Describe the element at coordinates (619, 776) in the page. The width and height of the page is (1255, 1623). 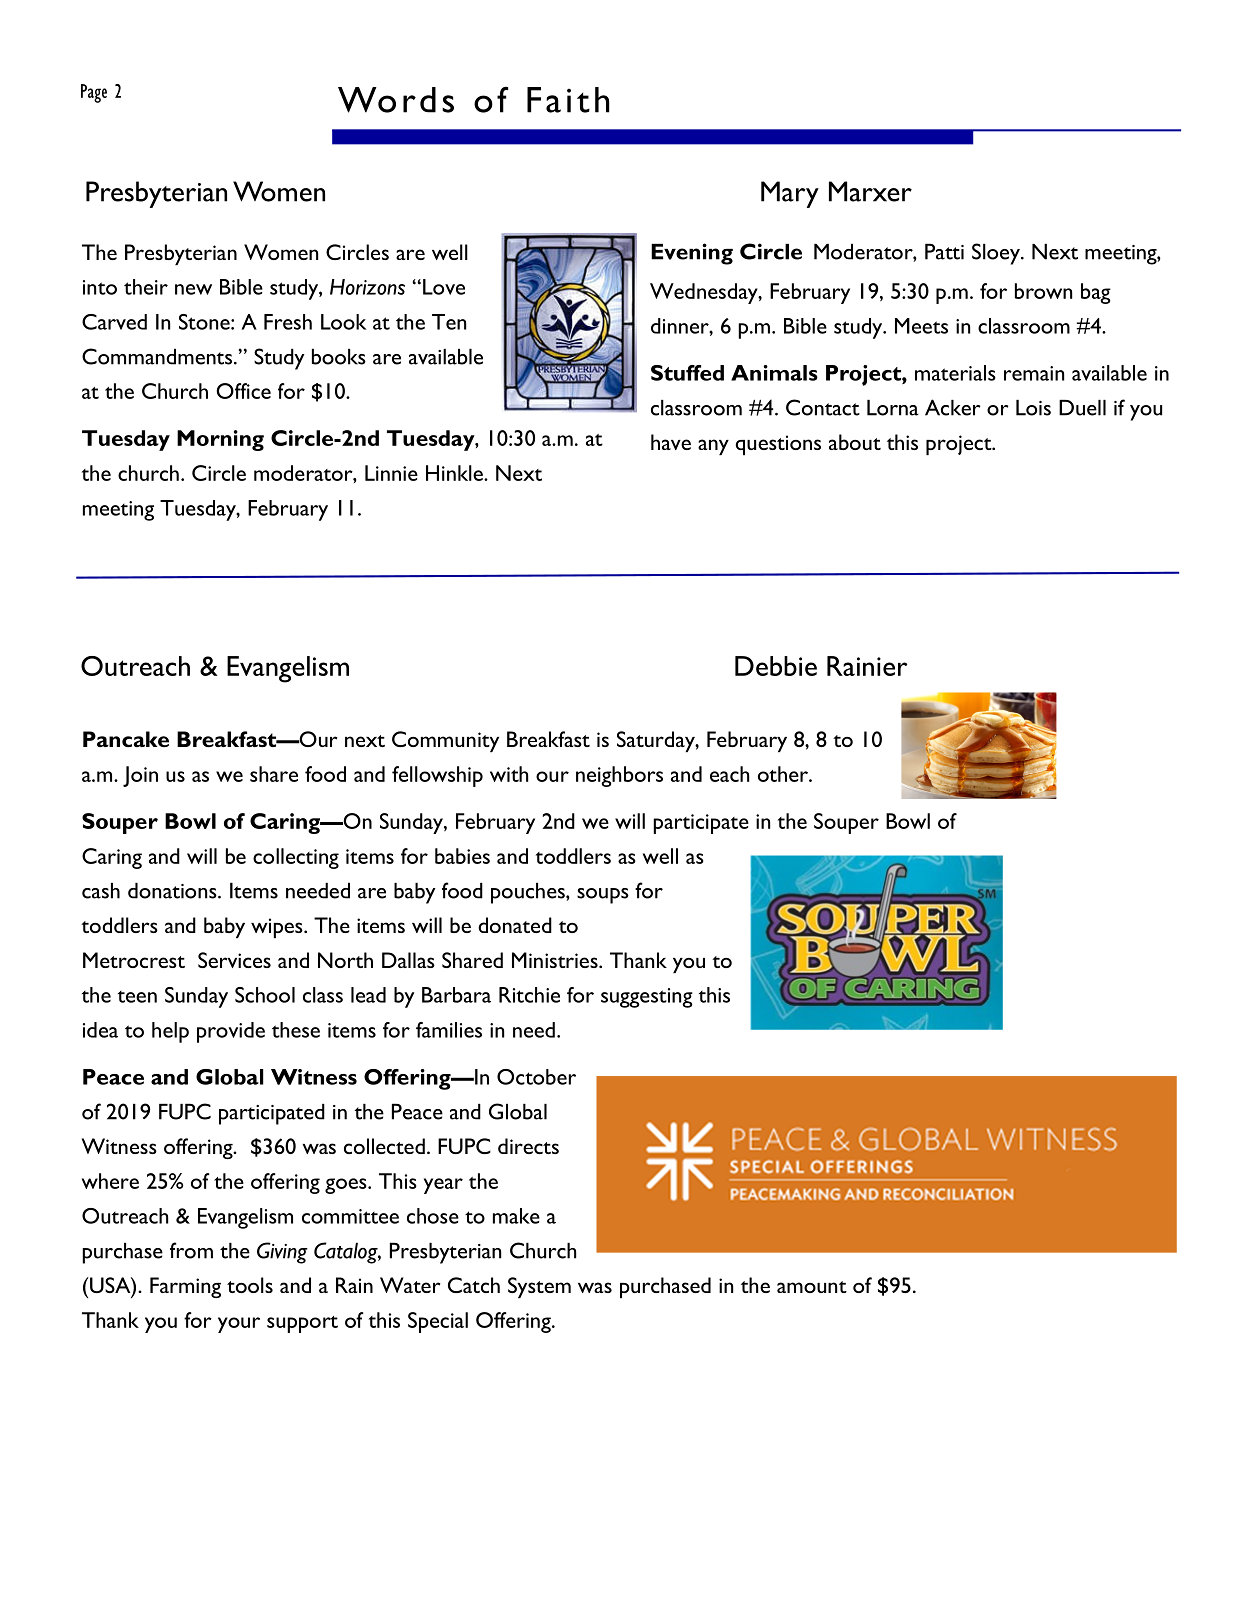
I see `neighbors` at that location.
